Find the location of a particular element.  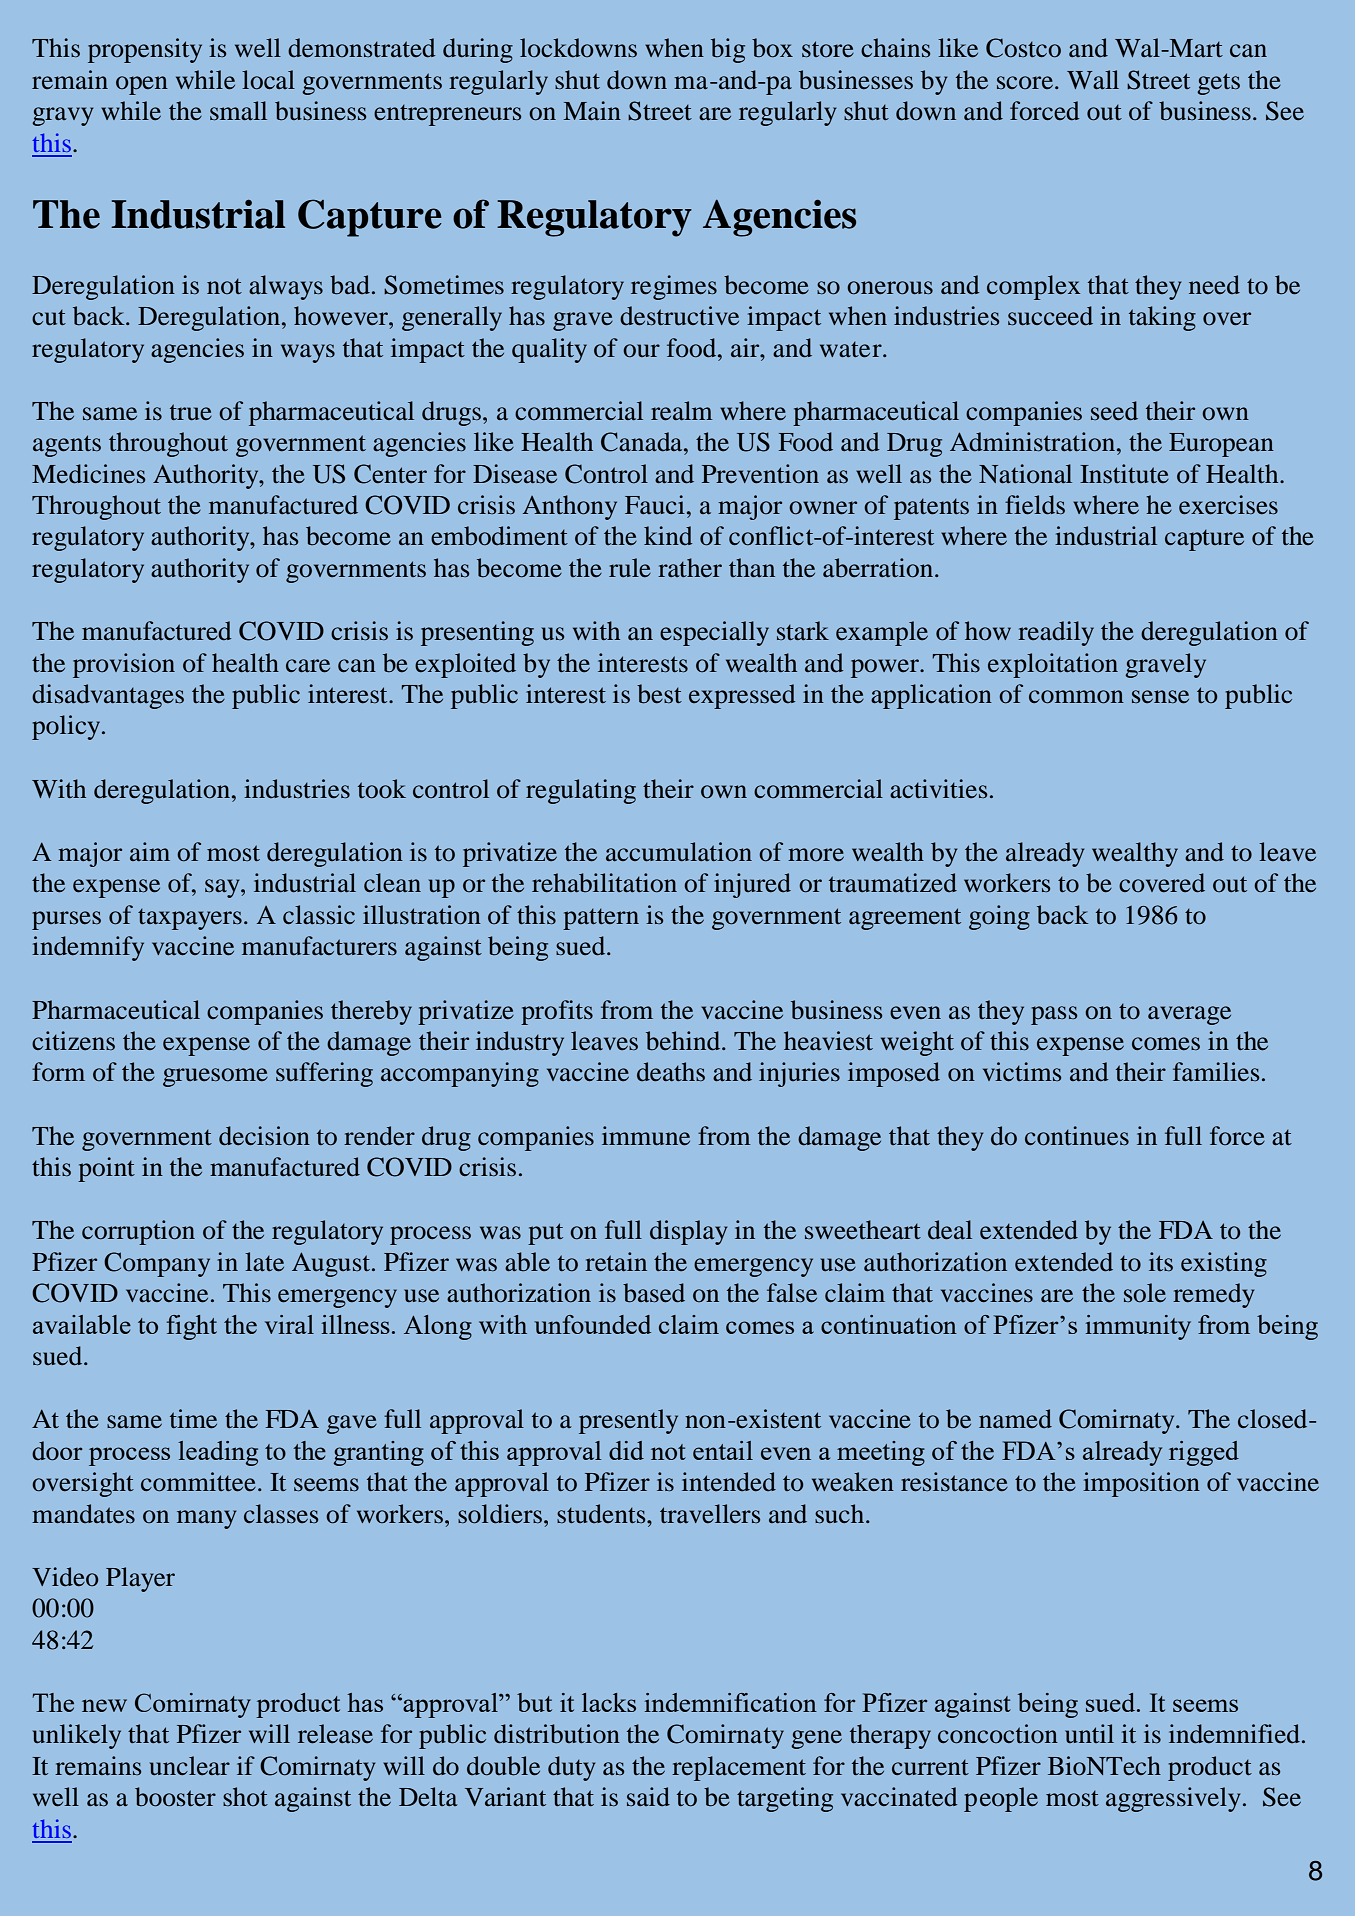

small is located at coordinates (238, 110).
